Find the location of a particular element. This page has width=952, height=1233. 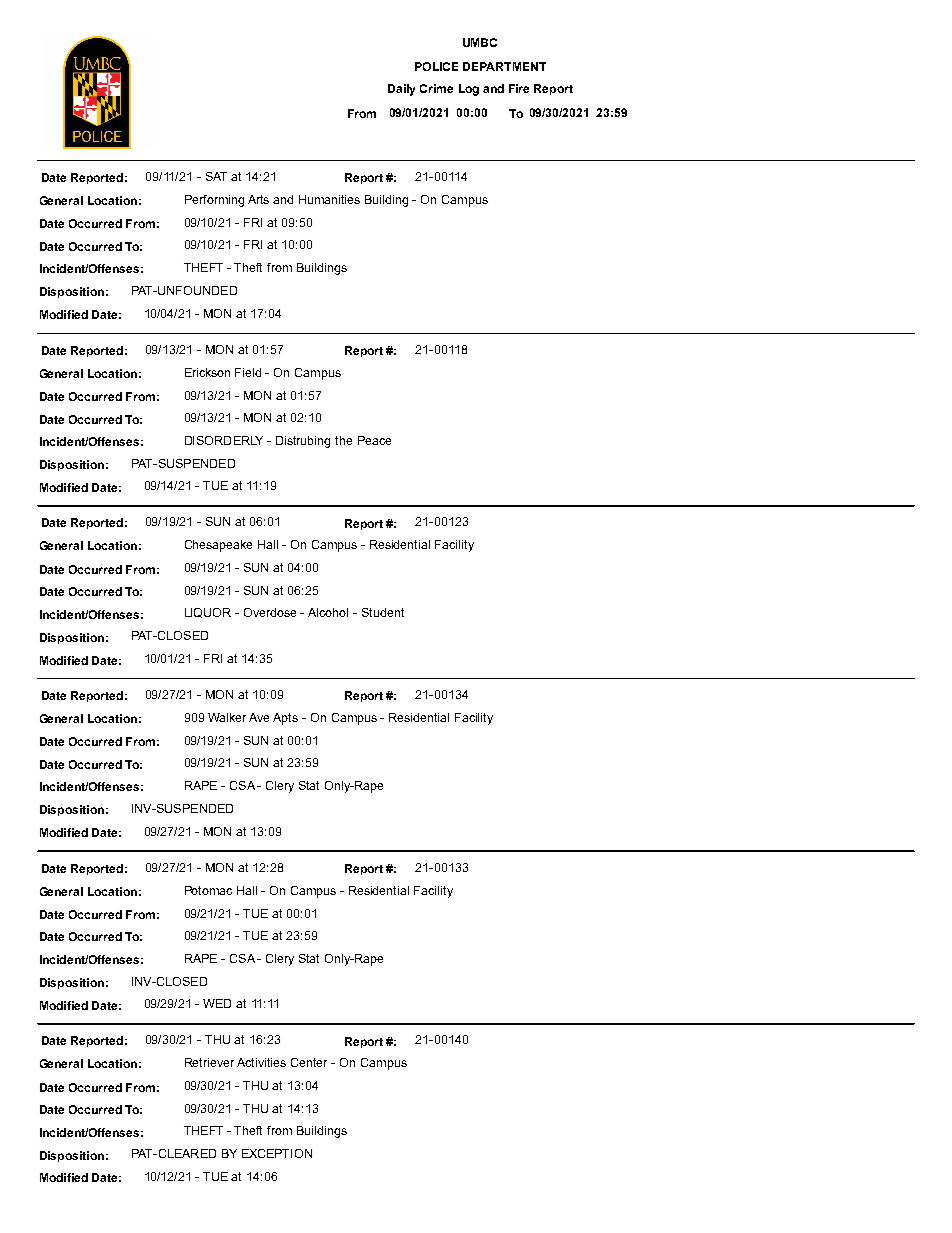

Overdose is located at coordinates (270, 612).
